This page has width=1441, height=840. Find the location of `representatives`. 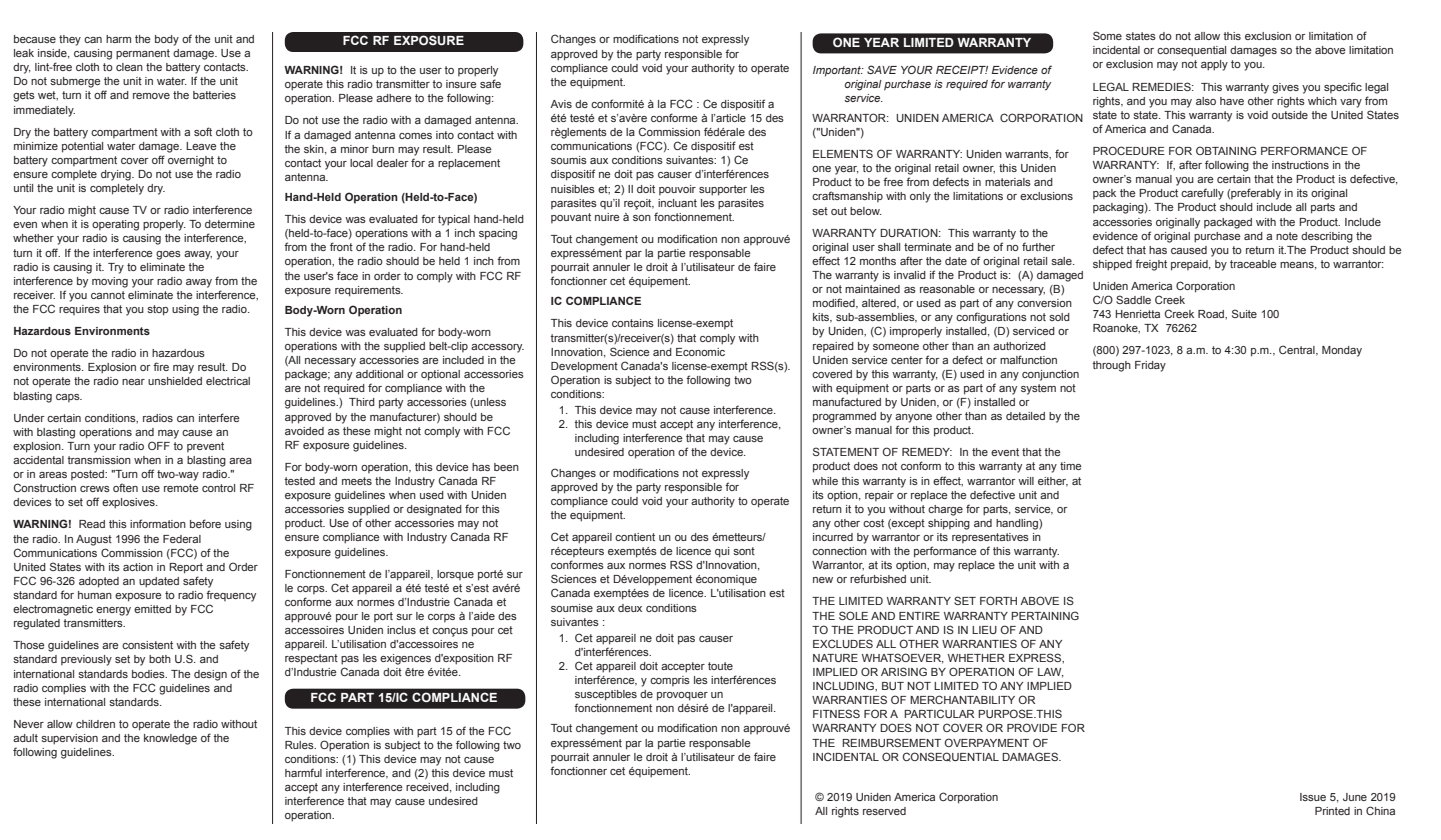

representatives is located at coordinates (990, 538).
